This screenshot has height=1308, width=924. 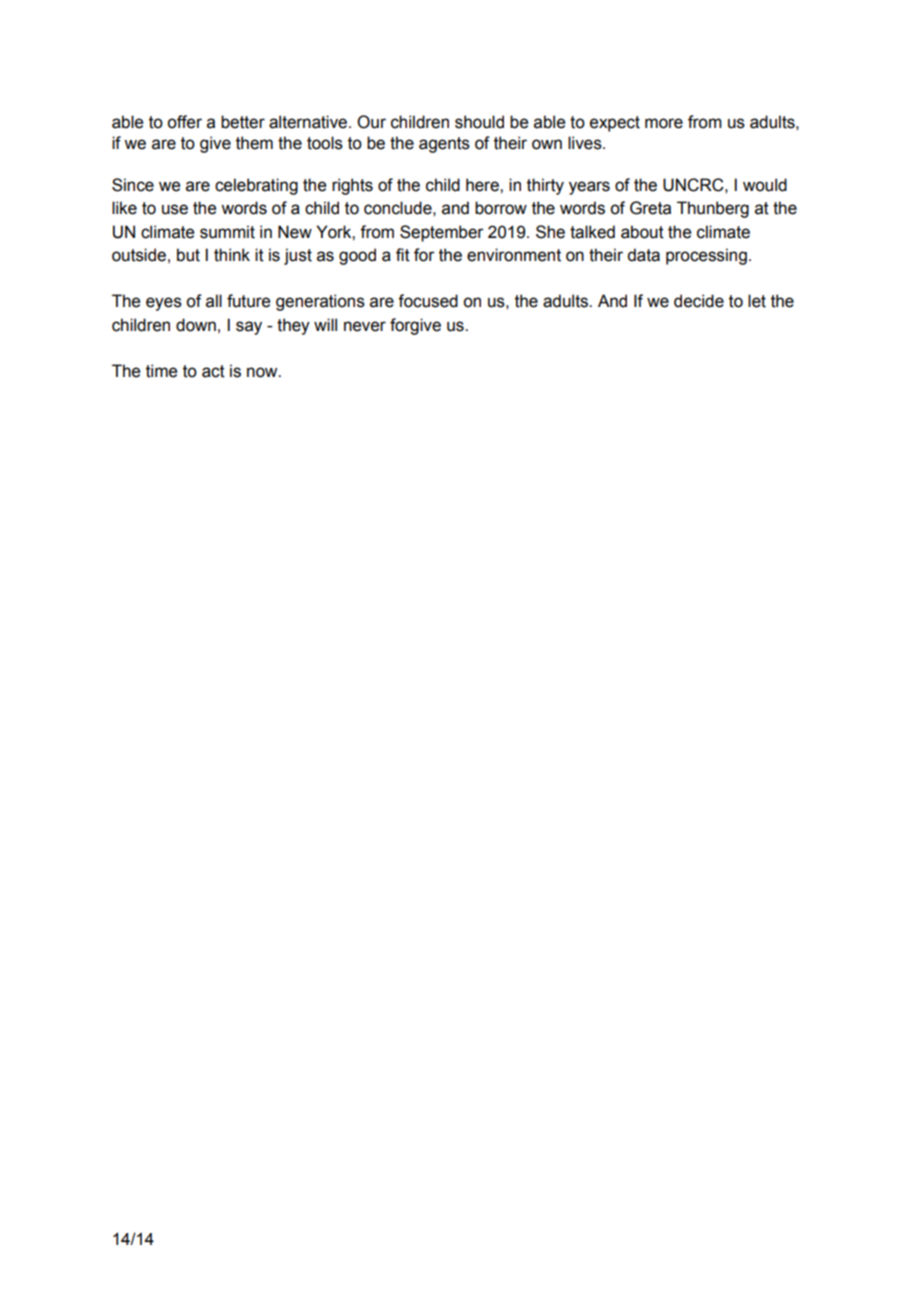 I want to click on more, so click(x=664, y=123).
